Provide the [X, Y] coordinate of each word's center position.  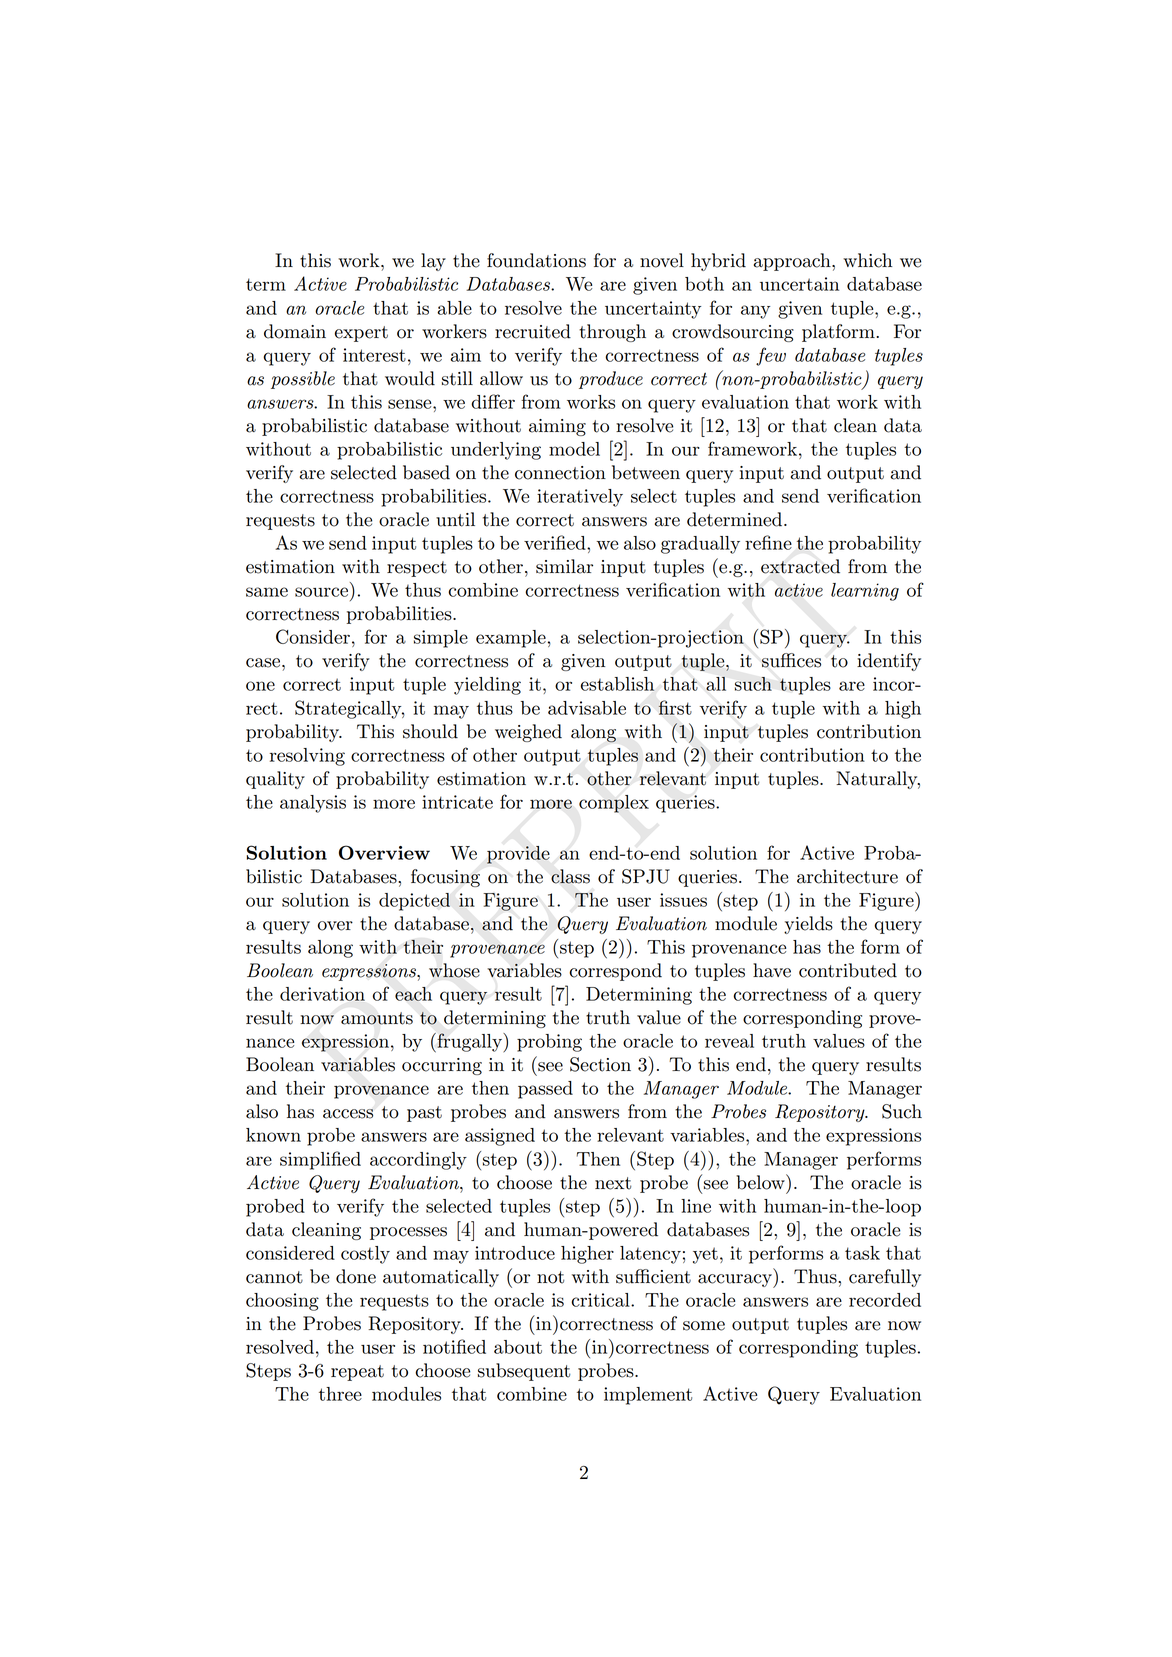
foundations [536, 260]
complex [614, 804]
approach [793, 262]
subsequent [524, 1372]
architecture [847, 876]
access [348, 1114]
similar [564, 566]
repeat [357, 1373]
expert [361, 334]
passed [545, 1090]
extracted [800, 566]
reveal [729, 1041]
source [321, 592]
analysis [313, 804]
